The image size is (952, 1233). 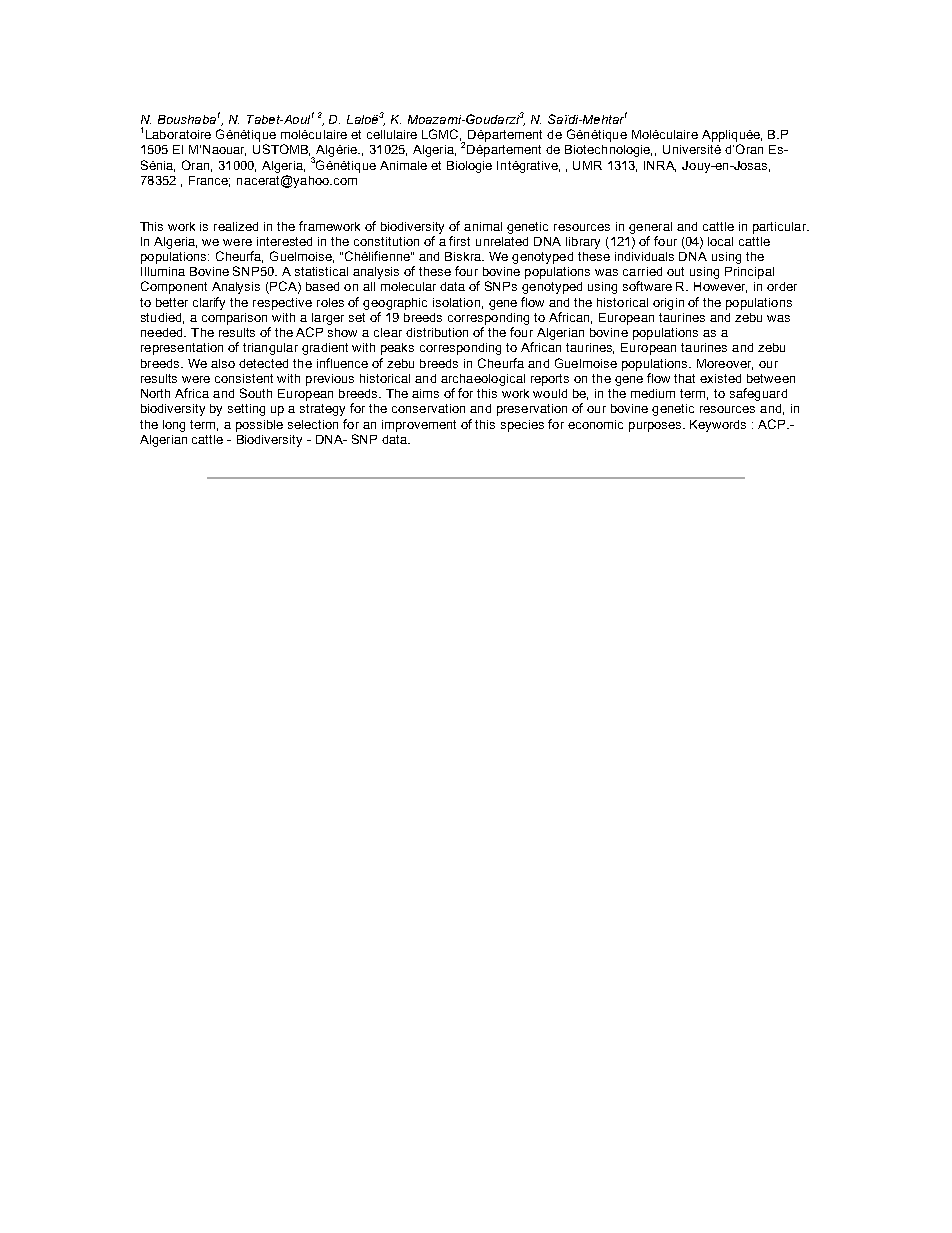 I want to click on Biologie, so click(x=469, y=167).
